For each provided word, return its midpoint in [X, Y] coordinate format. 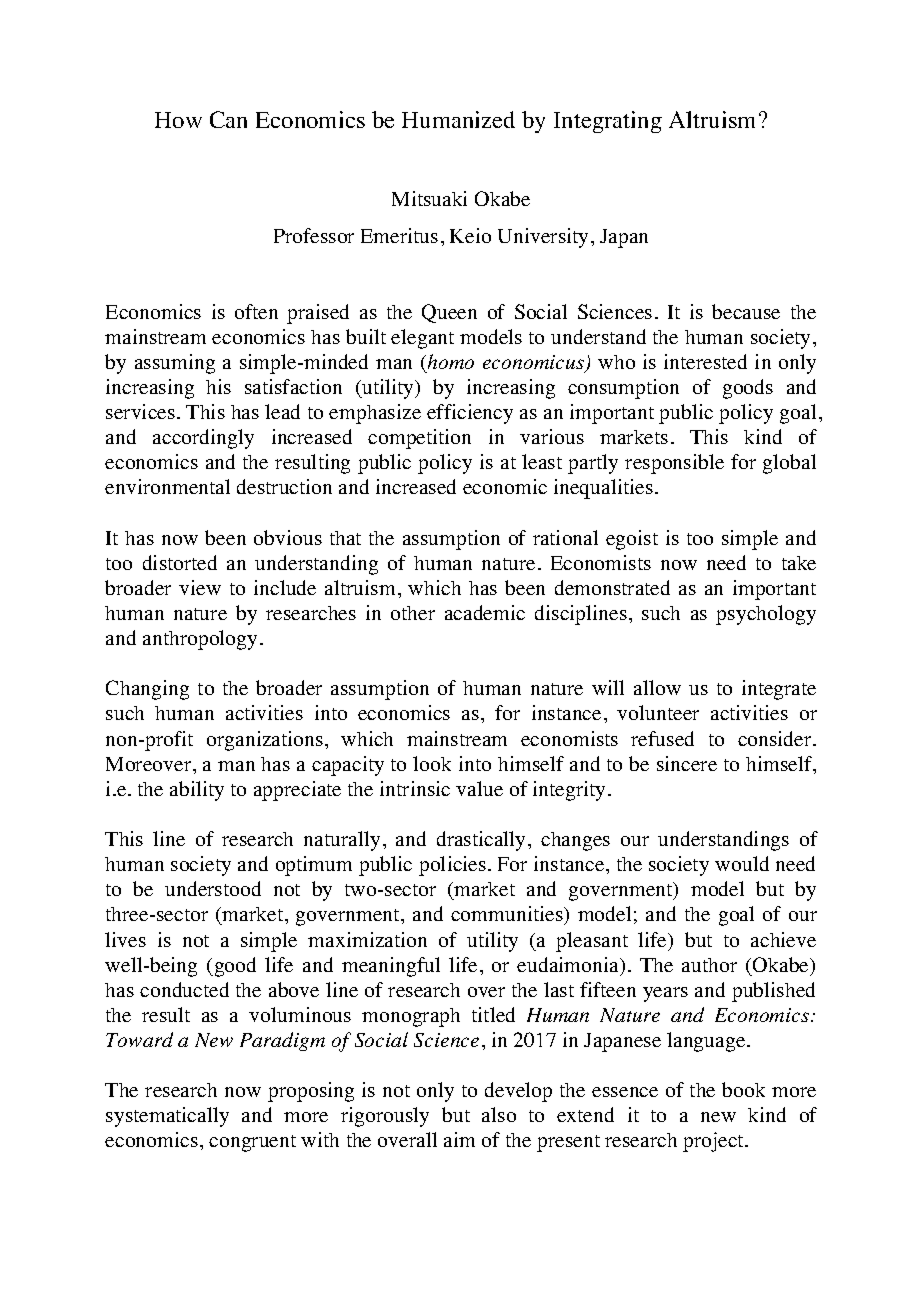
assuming [175, 364]
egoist [632, 540]
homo [449, 361]
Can [228, 119]
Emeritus [399, 235]
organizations [265, 741]
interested [705, 361]
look [432, 763]
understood [213, 888]
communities [508, 915]
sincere [687, 763]
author [709, 965]
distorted [180, 562]
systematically [167, 1117]
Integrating [608, 122]
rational [565, 537]
